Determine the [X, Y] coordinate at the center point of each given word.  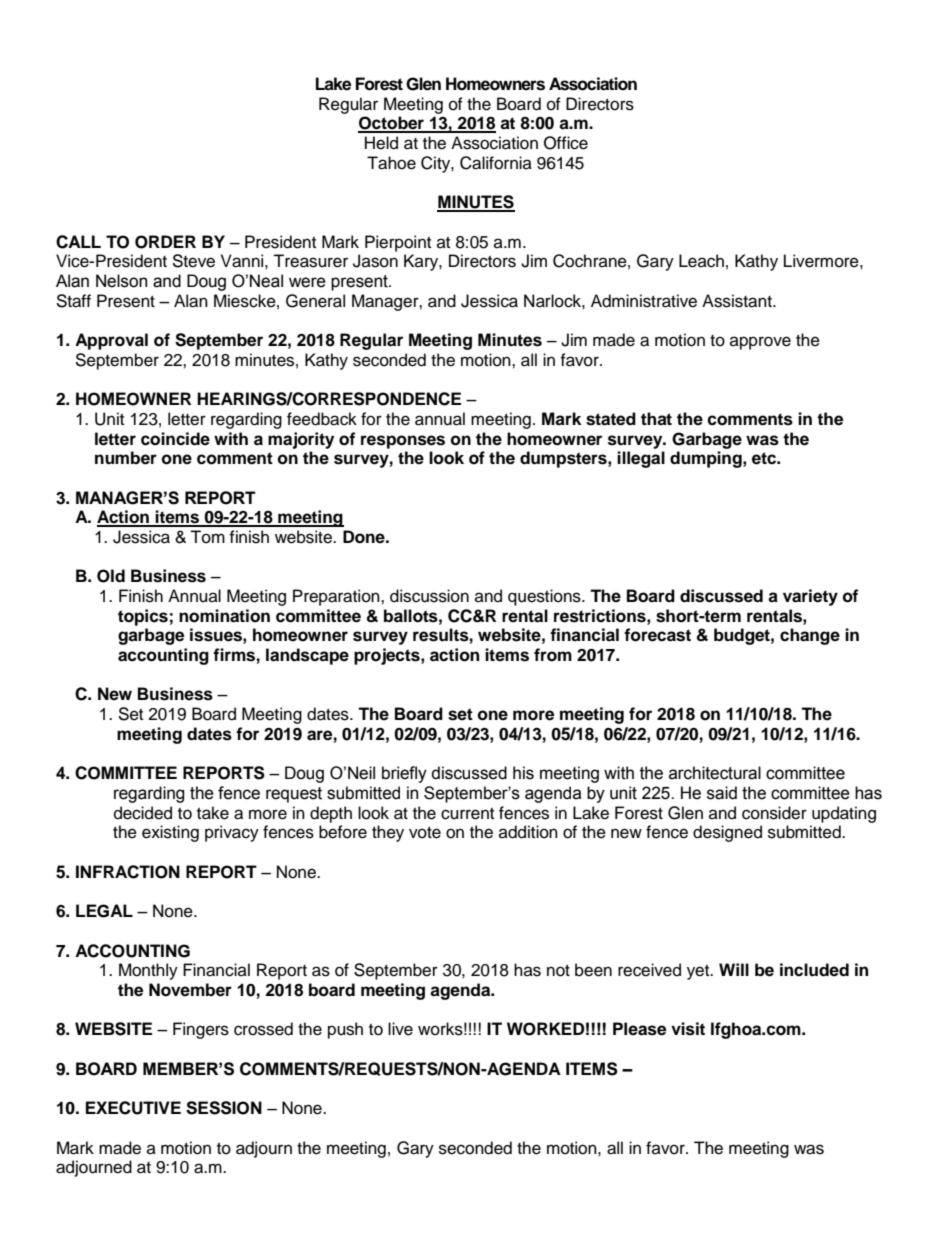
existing [170, 833]
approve [760, 343]
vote [425, 833]
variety [810, 597]
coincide [175, 439]
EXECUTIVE [133, 1108]
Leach [701, 261]
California [496, 163]
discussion [429, 596]
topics [143, 617]
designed [727, 833]
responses [403, 442]
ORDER [165, 242]
